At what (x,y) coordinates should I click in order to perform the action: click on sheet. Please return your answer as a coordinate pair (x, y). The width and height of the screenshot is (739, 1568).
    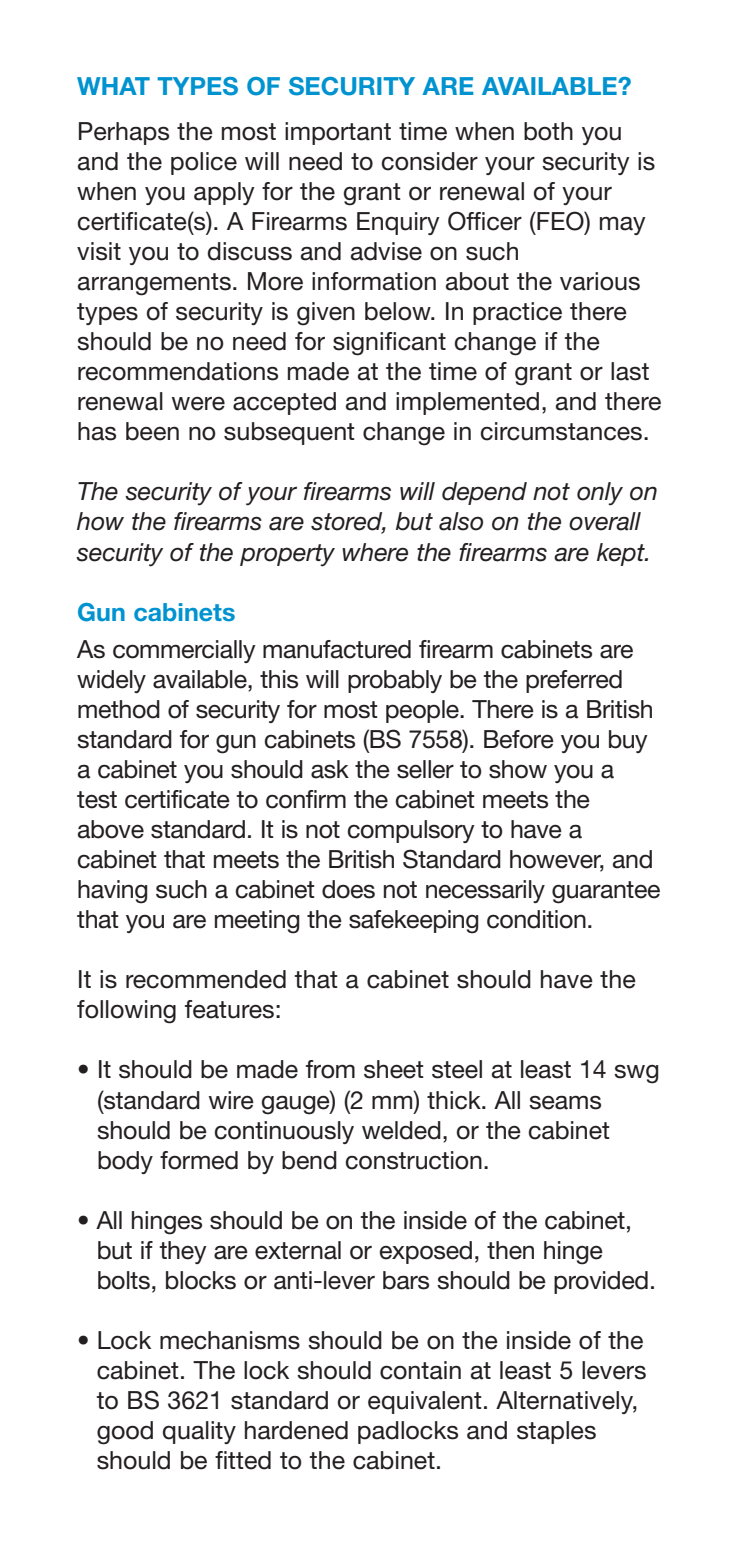
    Looking at the image, I should click on (394, 1069).
